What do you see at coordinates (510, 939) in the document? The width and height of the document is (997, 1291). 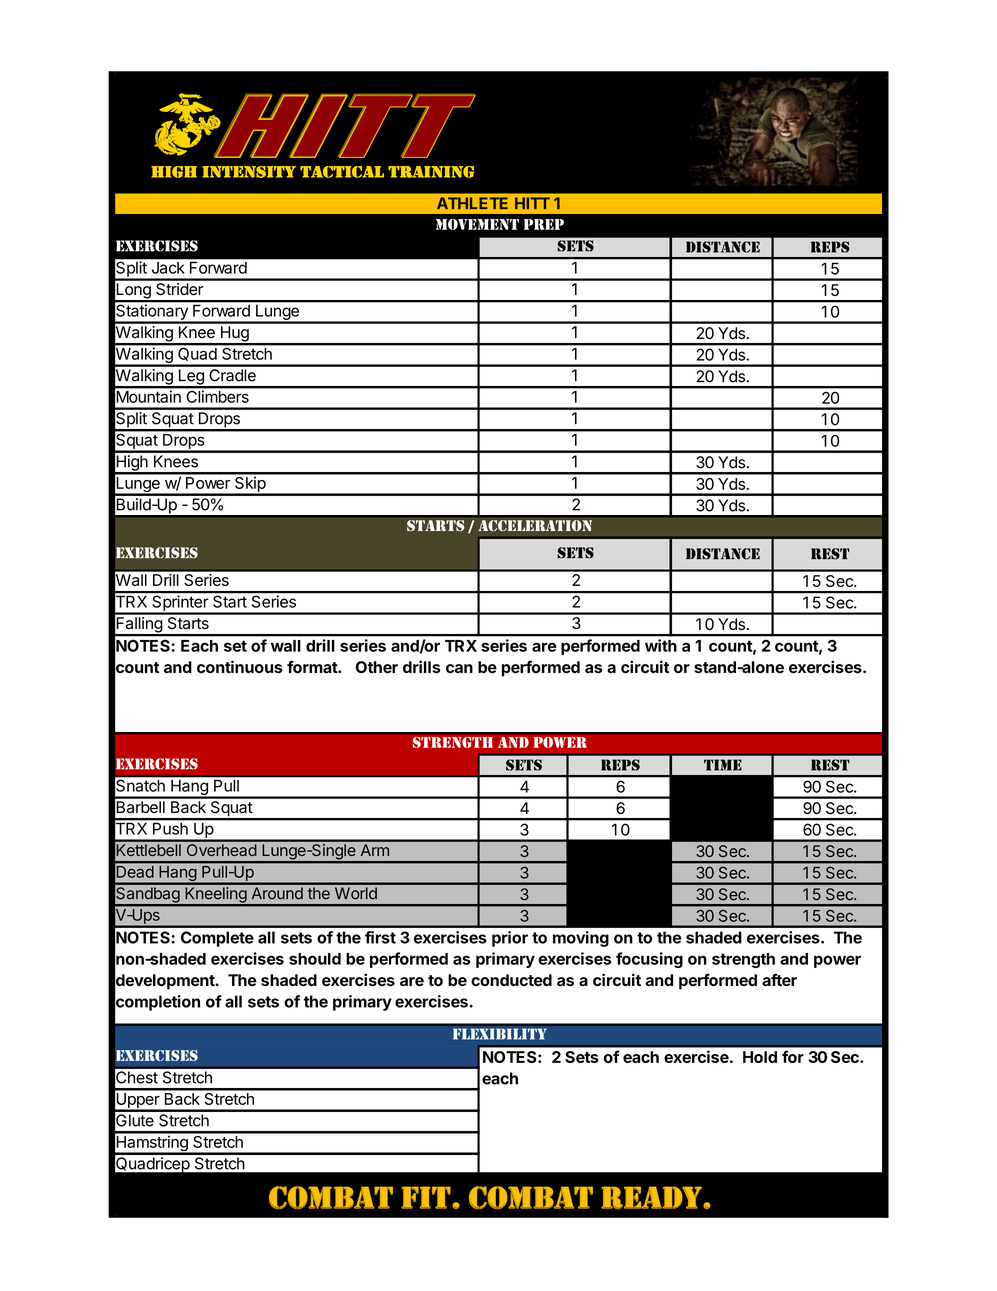 I see `prior` at bounding box center [510, 939].
